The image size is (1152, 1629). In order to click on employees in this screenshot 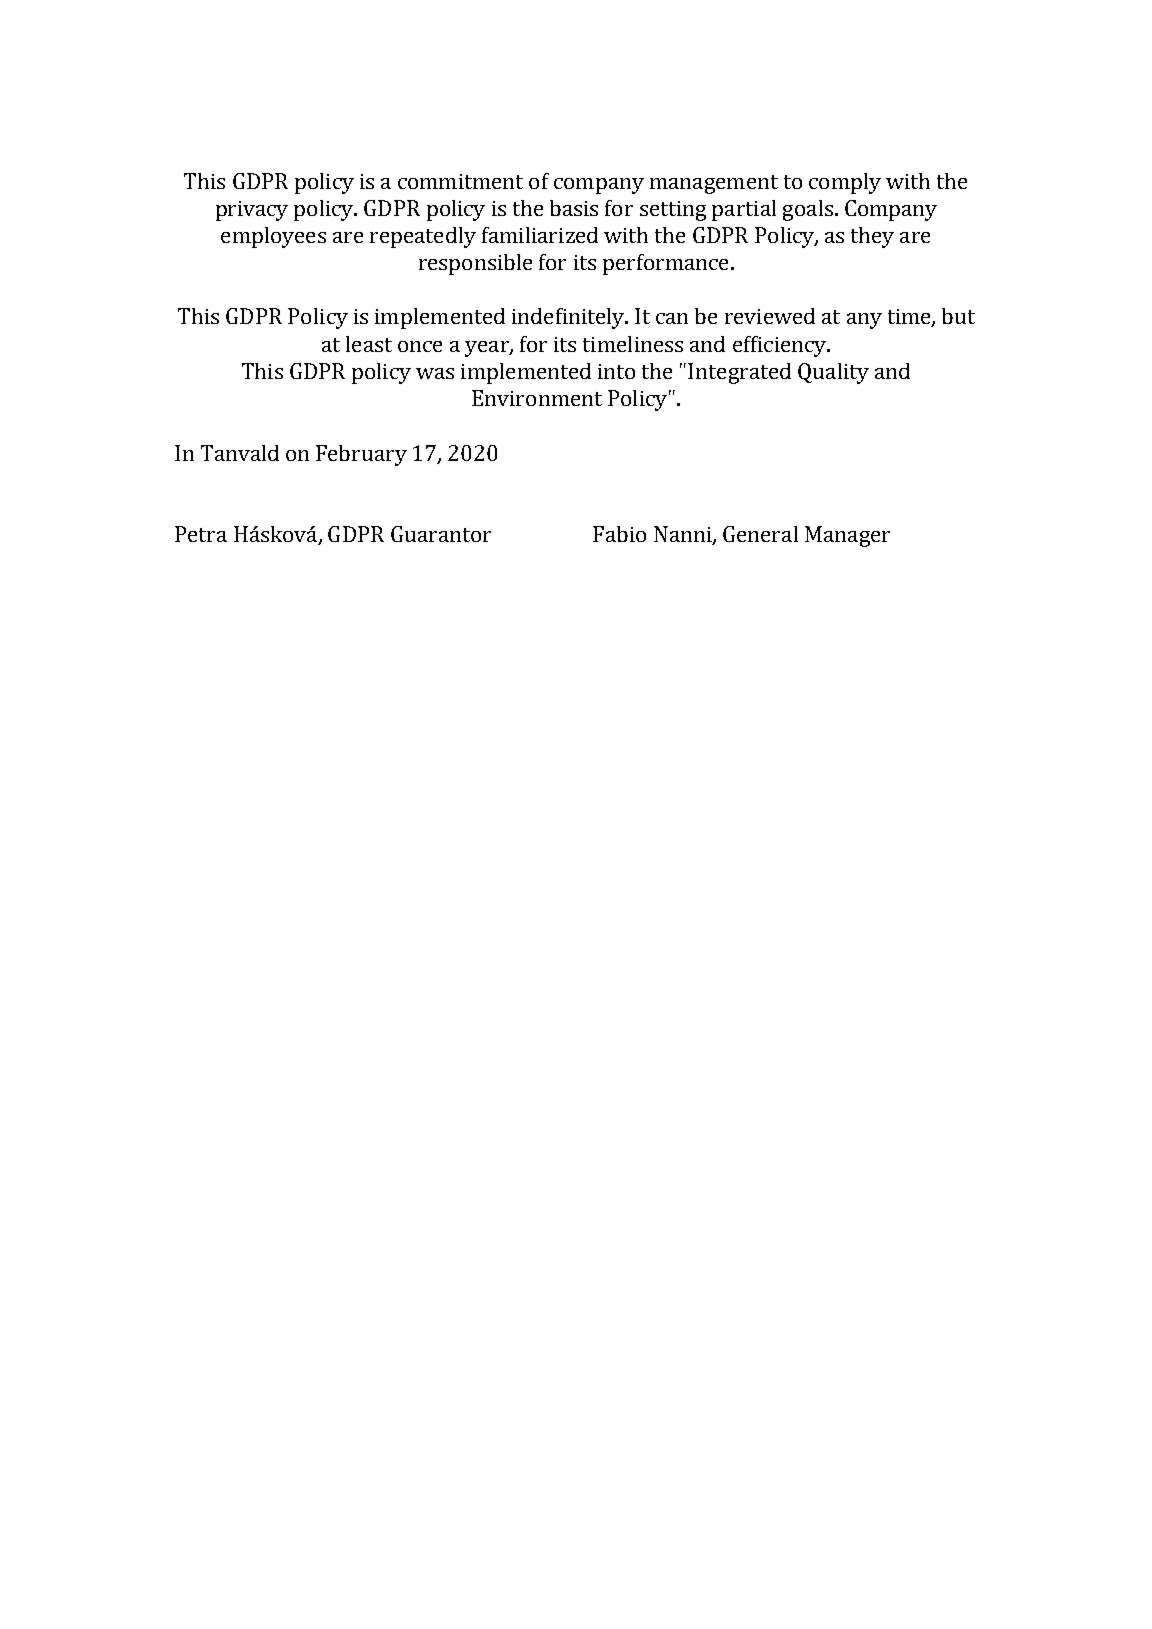, I will do `click(273, 237)`.
